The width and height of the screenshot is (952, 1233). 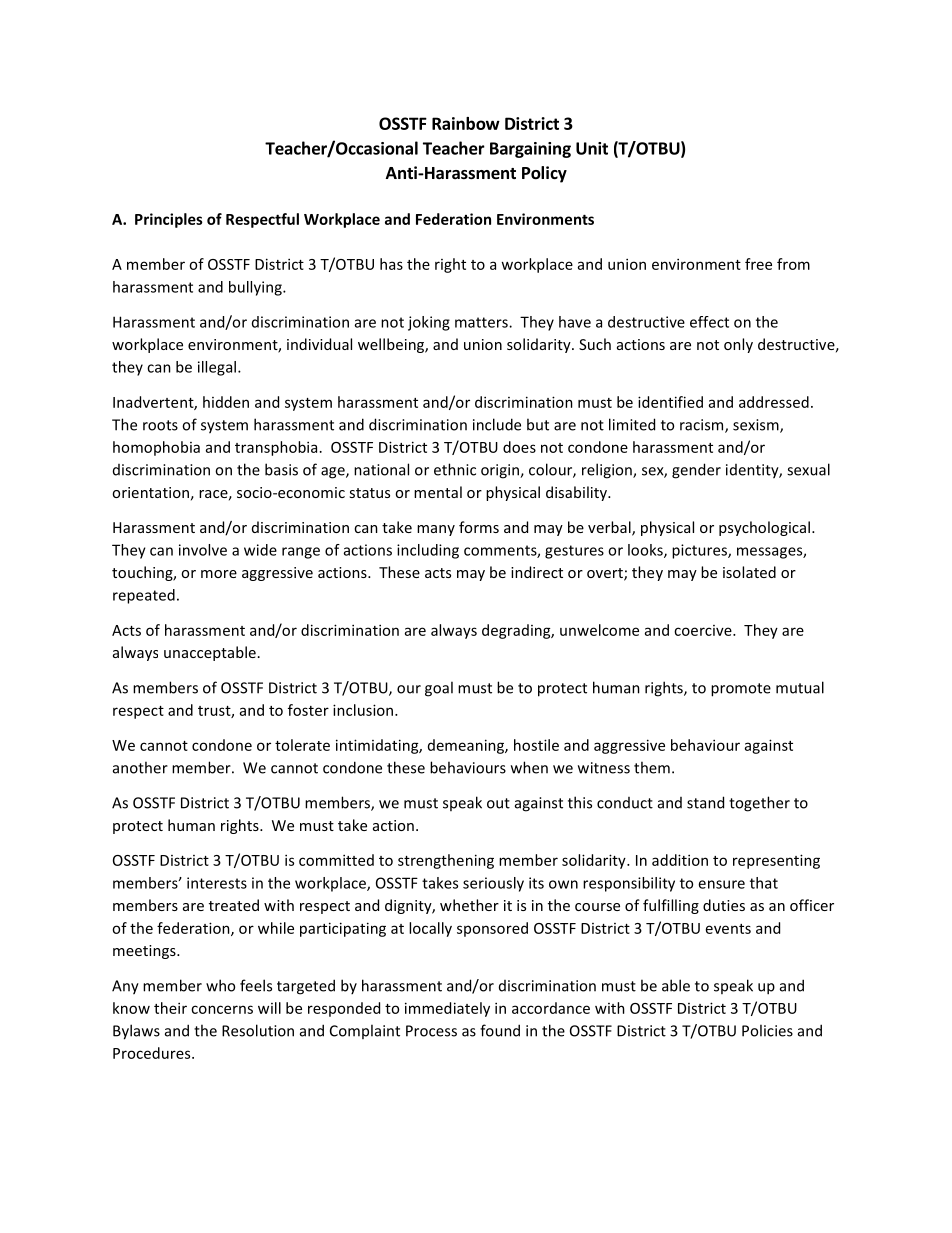 What do you see at coordinates (482, 322) in the screenshot?
I see `matters` at bounding box center [482, 322].
